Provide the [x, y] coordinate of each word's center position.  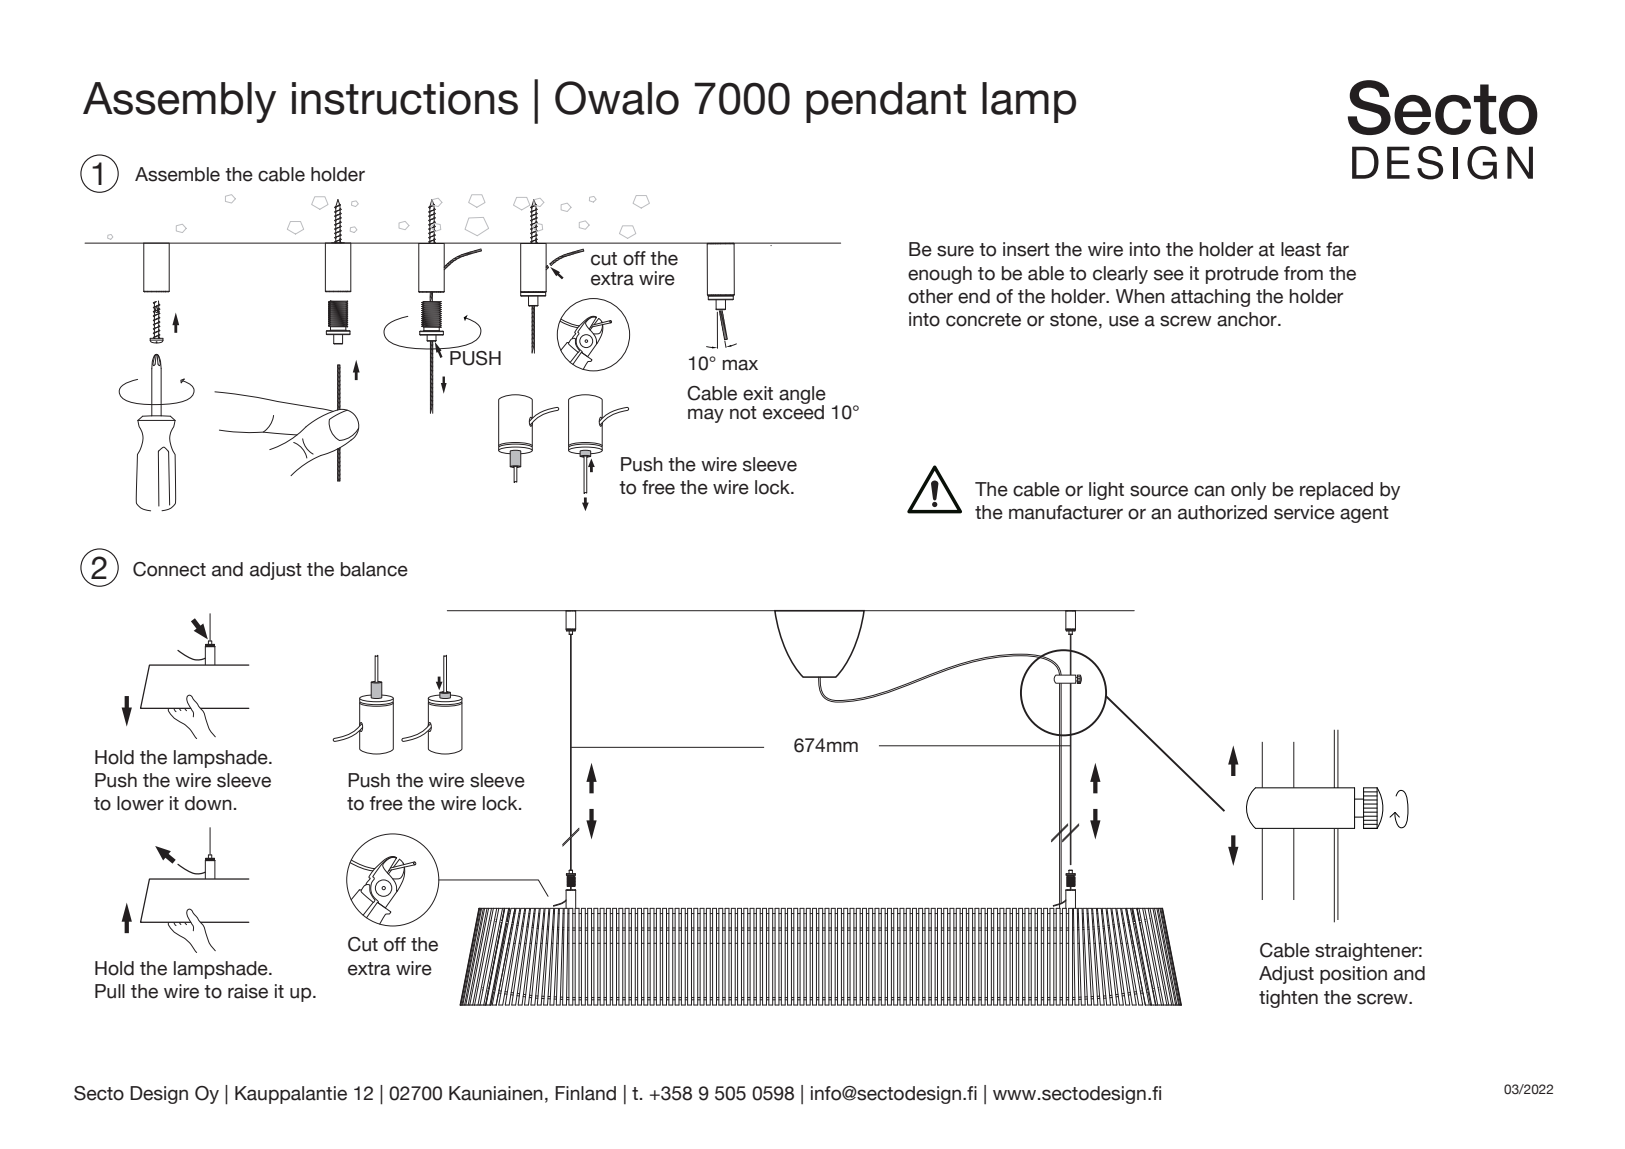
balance [374, 569]
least [1301, 249]
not [743, 413]
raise [248, 991]
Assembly [179, 102]
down [208, 803]
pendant [886, 102]
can [1209, 491]
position [1353, 975]
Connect [169, 569]
